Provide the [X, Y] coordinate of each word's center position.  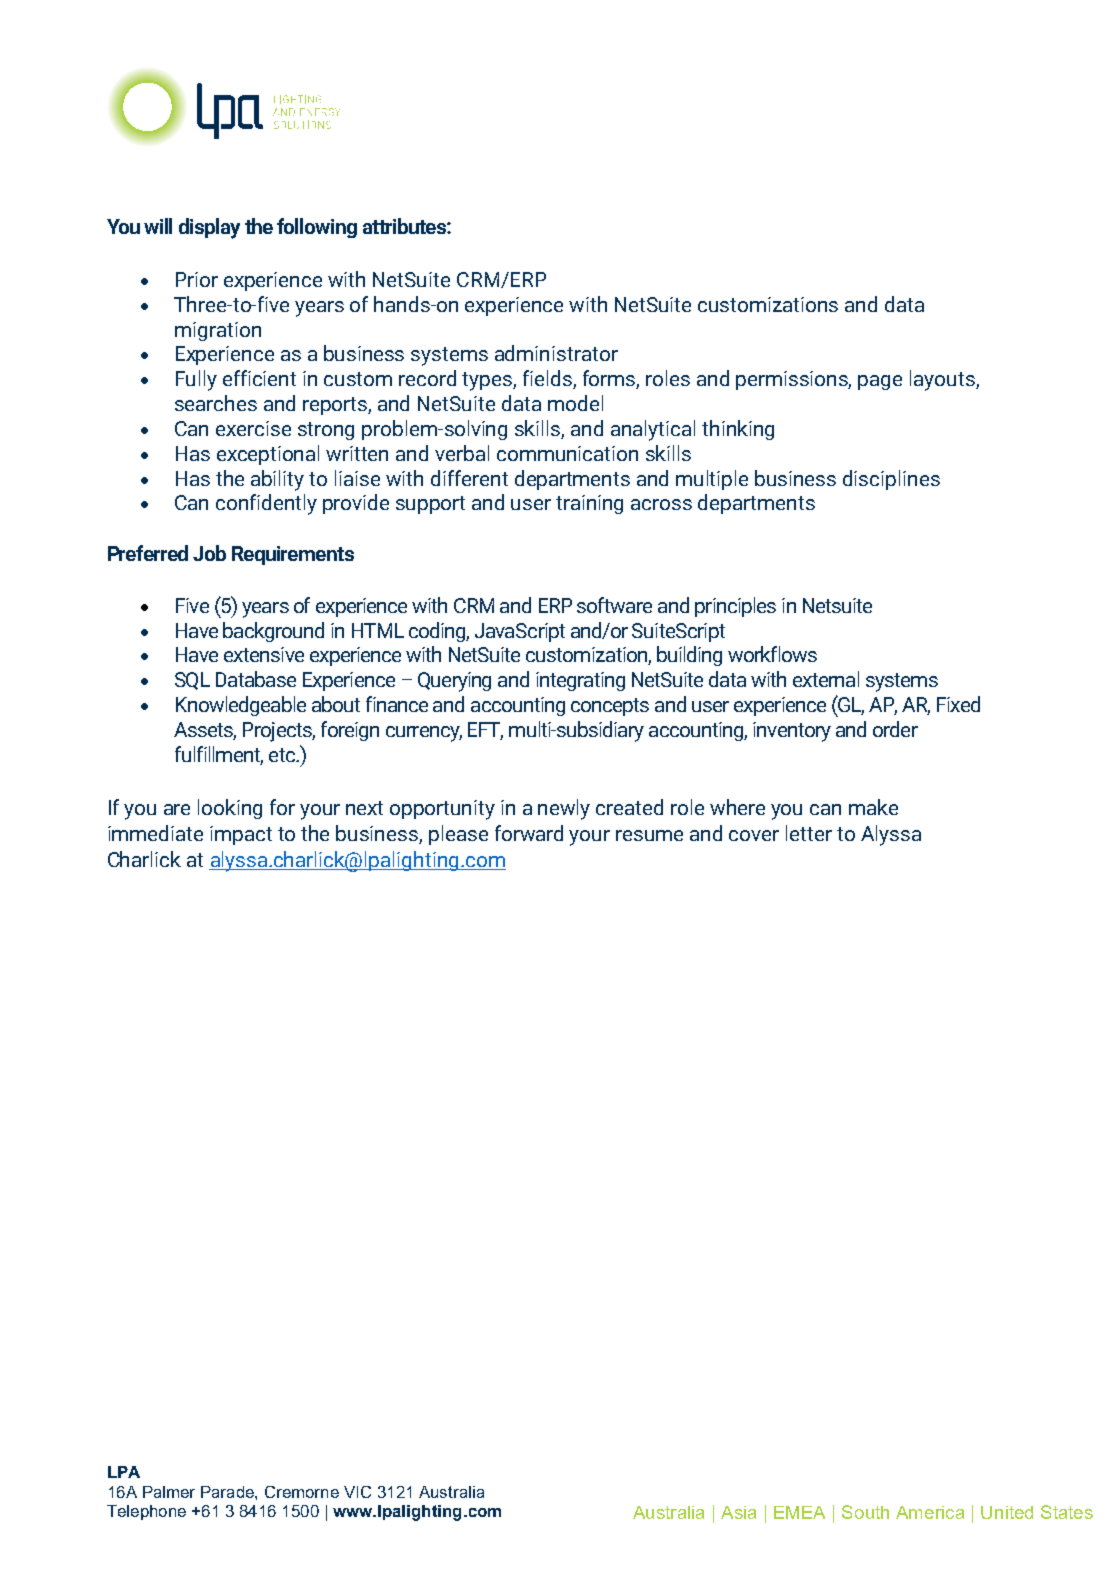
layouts [943, 380]
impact [241, 835]
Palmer [169, 1492]
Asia [738, 1512]
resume [649, 835]
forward [529, 833]
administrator [556, 353]
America [930, 1512]
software [614, 605]
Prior [197, 279]
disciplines [891, 480]
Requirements [293, 555]
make [873, 807]
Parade [228, 1492]
